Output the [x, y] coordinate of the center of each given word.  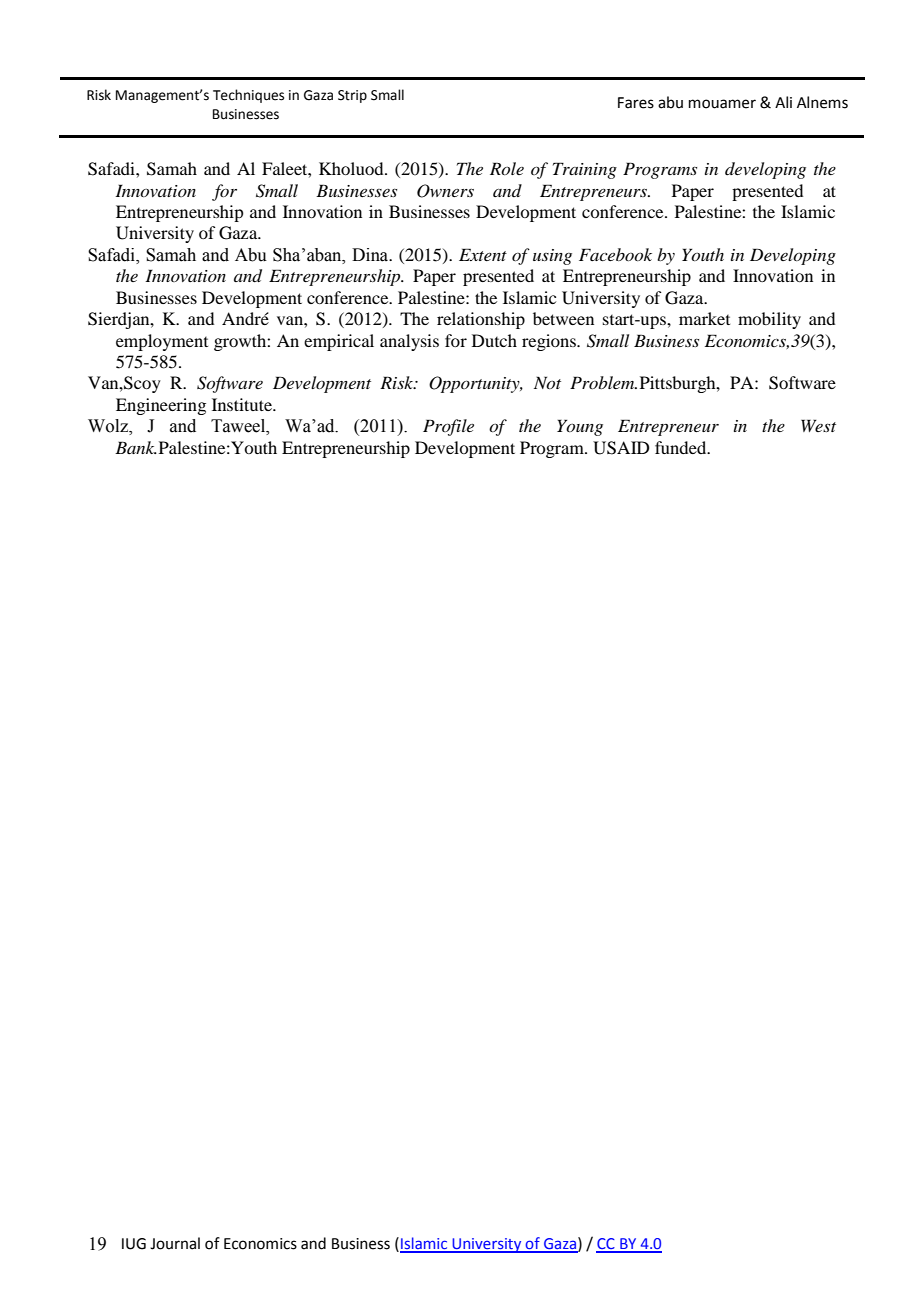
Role [507, 168]
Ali [783, 102]
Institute [243, 404]
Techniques [248, 96]
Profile [448, 427]
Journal [175, 1243]
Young [580, 427]
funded [682, 447]
